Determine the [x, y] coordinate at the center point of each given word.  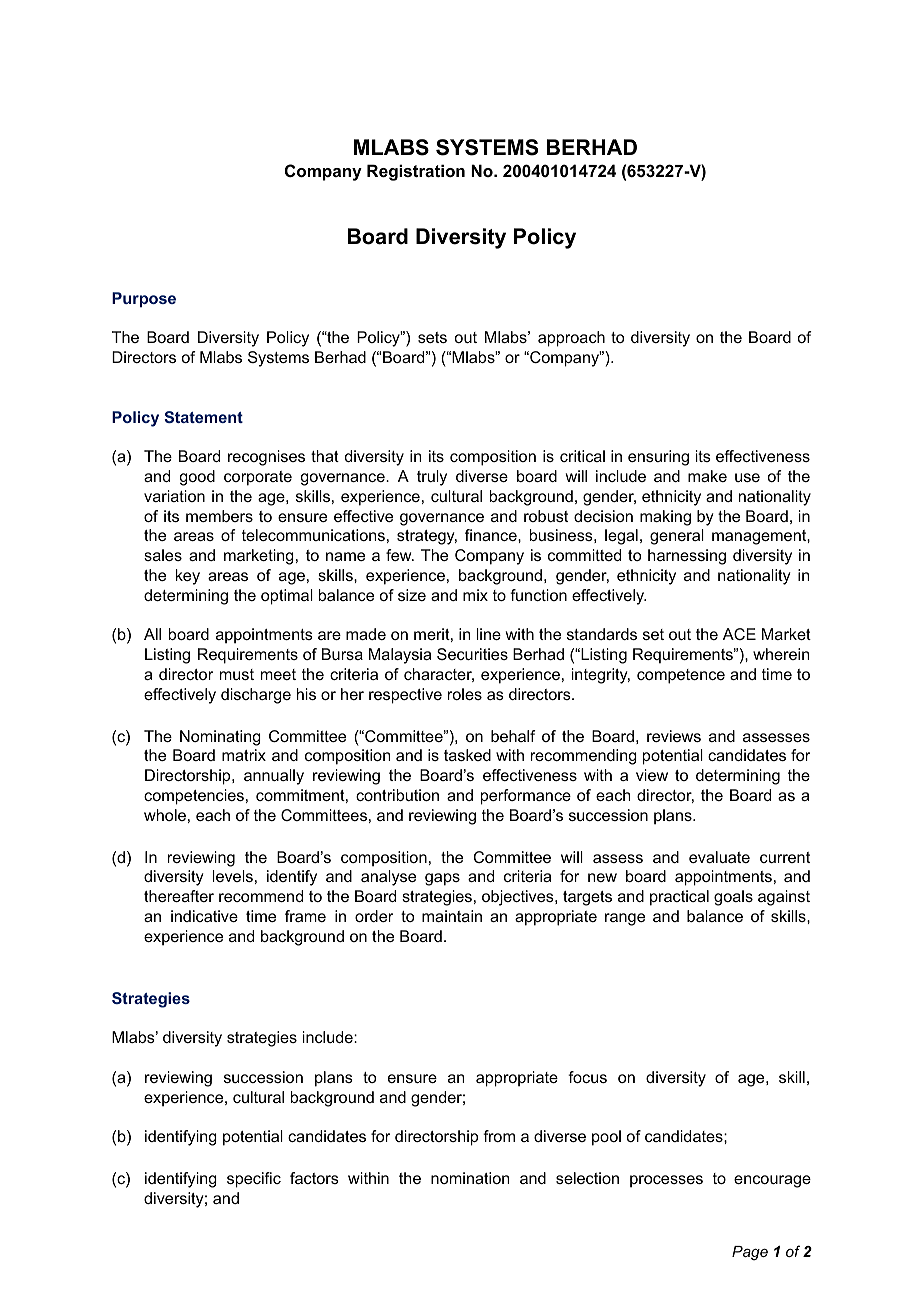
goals [733, 898]
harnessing [687, 557]
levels [232, 876]
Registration [416, 172]
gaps [442, 879]
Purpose [144, 299]
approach [571, 339]
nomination [470, 1178]
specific [254, 1180]
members [219, 516]
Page [750, 1253]
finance [492, 535]
